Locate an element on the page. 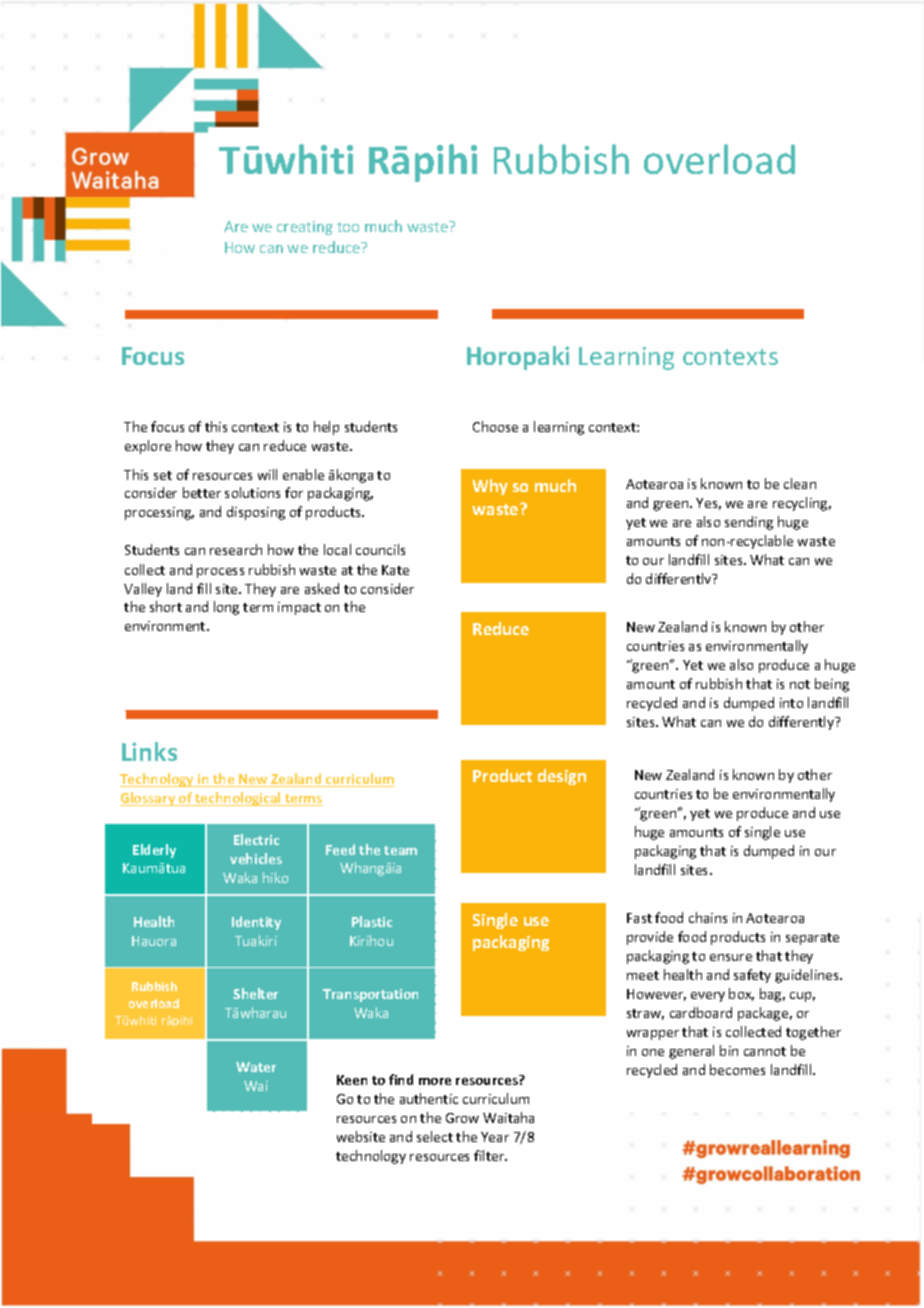 The height and width of the image is (1308, 924). Why is located at coordinates (490, 487).
